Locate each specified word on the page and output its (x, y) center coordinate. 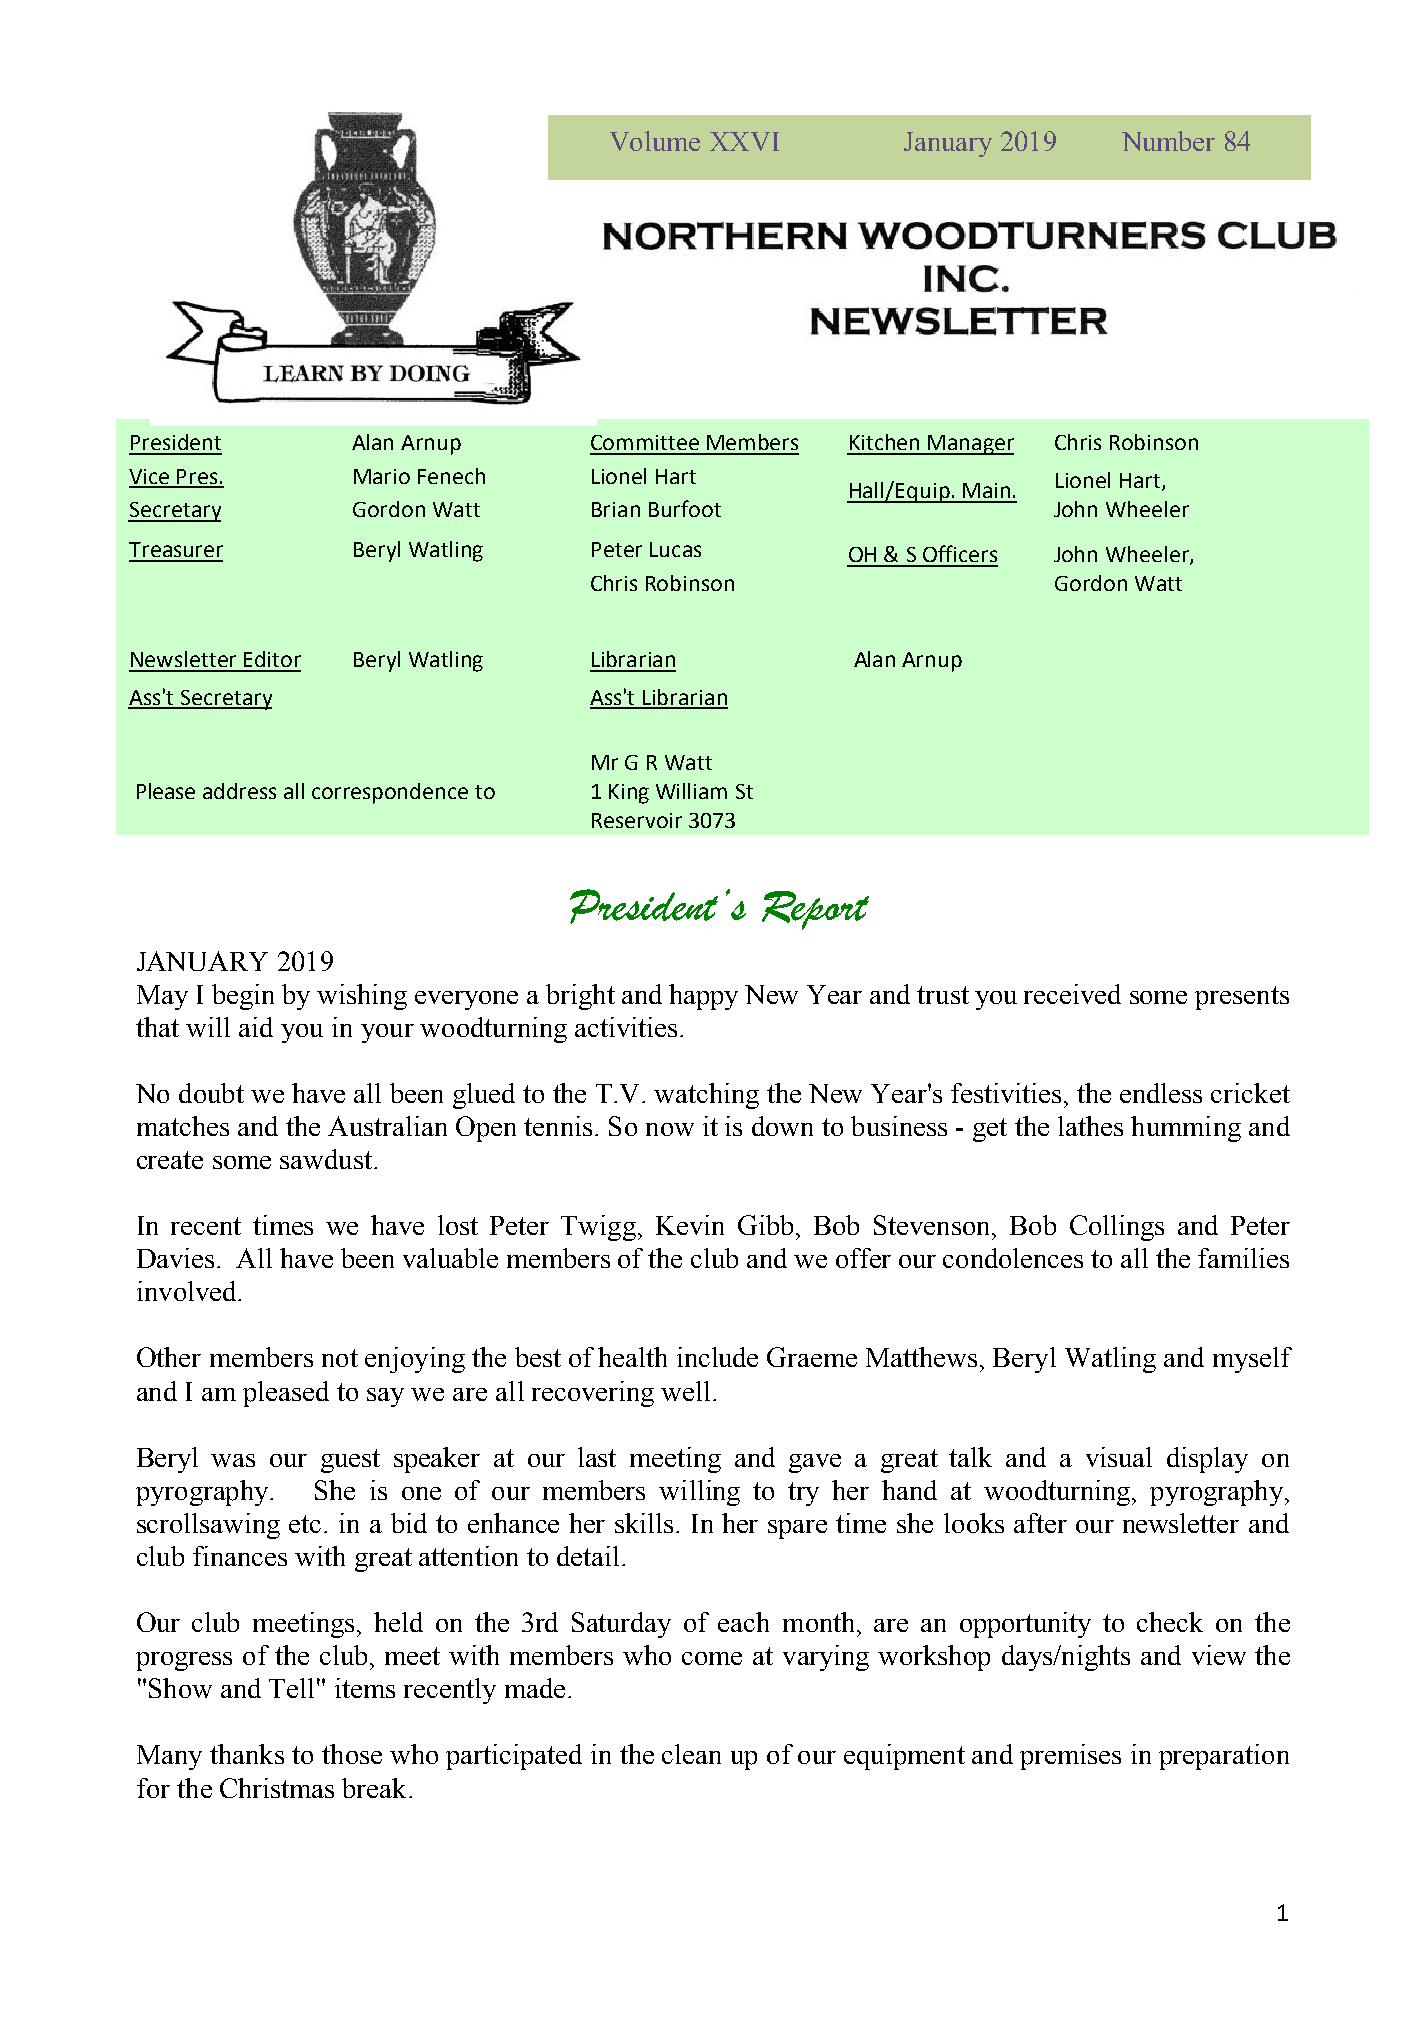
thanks (247, 1754)
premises (1070, 1757)
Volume (655, 141)
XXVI (744, 141)
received (1072, 994)
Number (1168, 141)
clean (691, 1754)
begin (243, 997)
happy (703, 997)
